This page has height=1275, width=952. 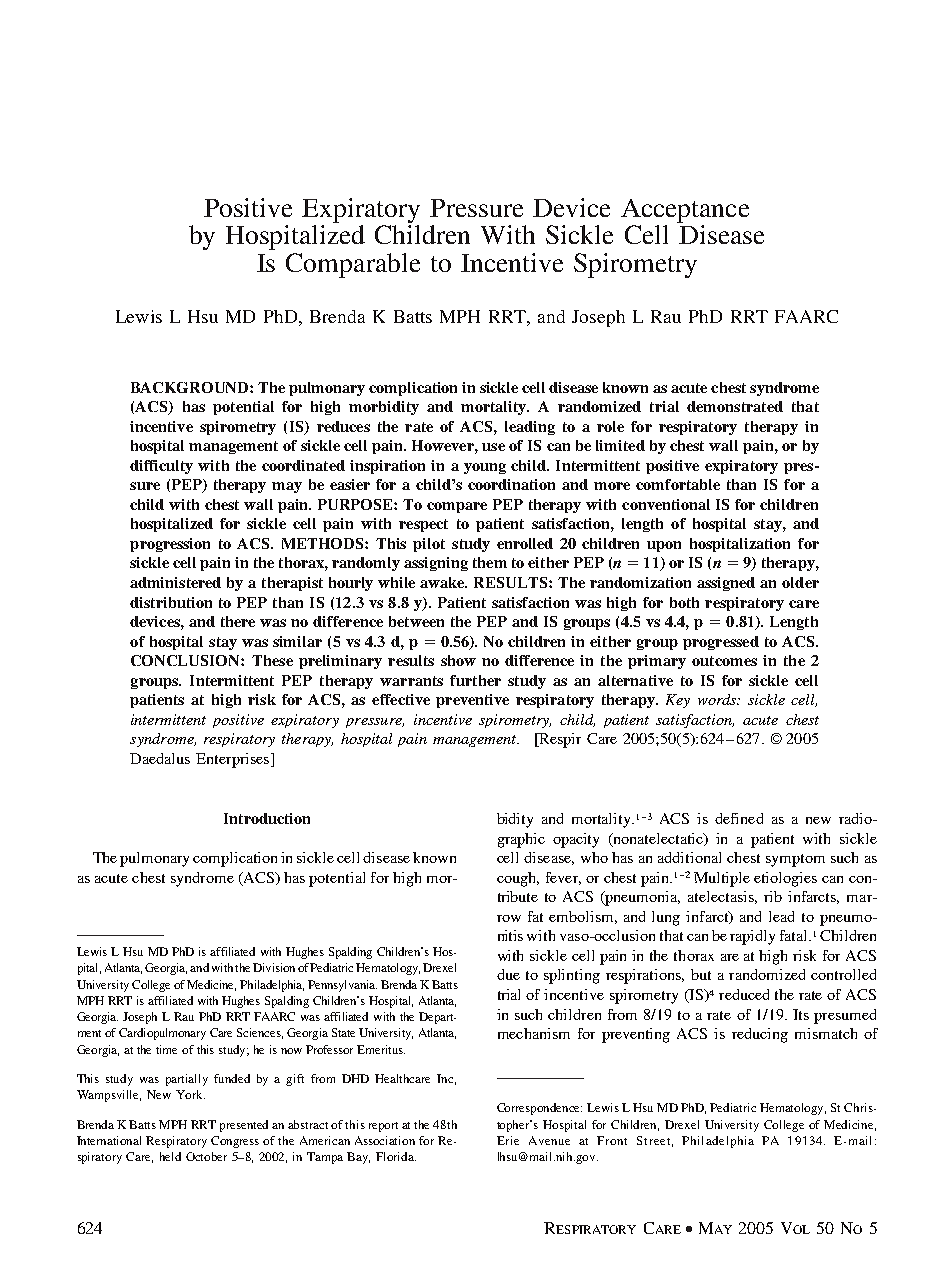 I want to click on Comparable, so click(x=353, y=265).
